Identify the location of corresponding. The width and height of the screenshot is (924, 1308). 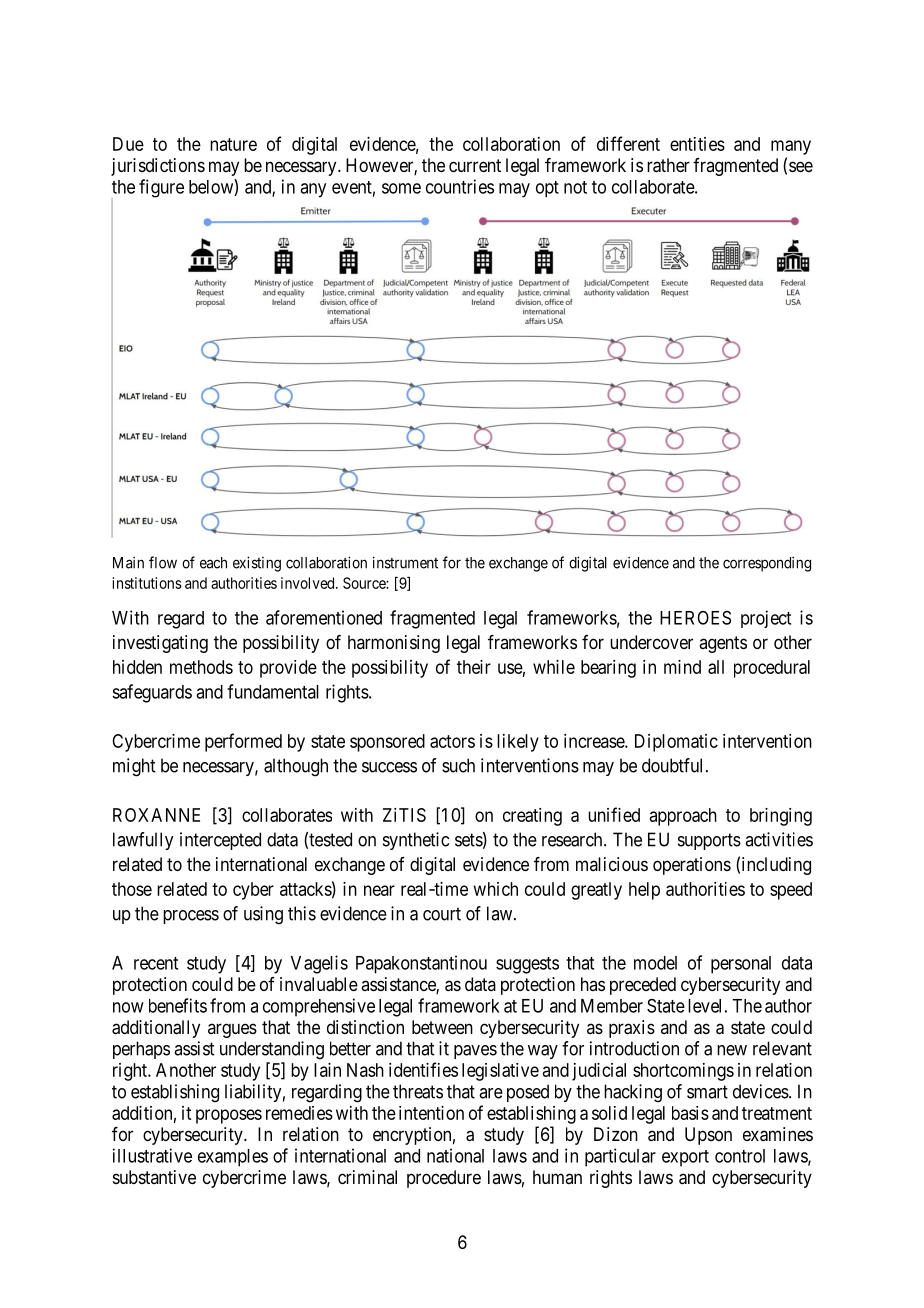
(767, 564).
